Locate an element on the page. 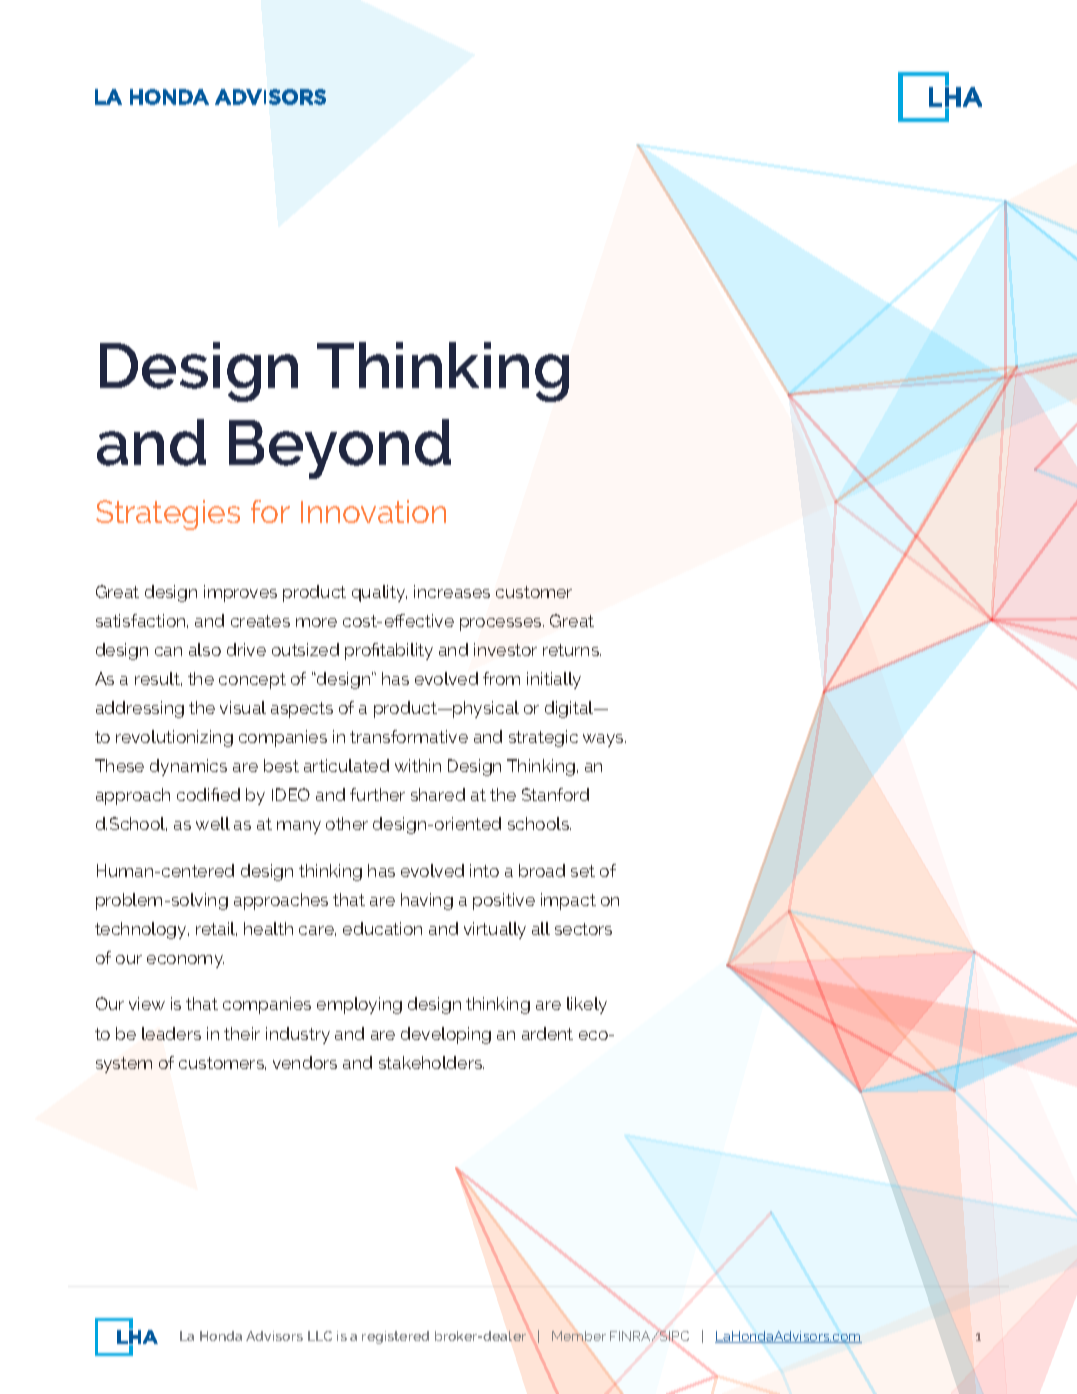 Image resolution: width=1077 pixels, height=1394 pixels. ardent is located at coordinates (547, 1033).
